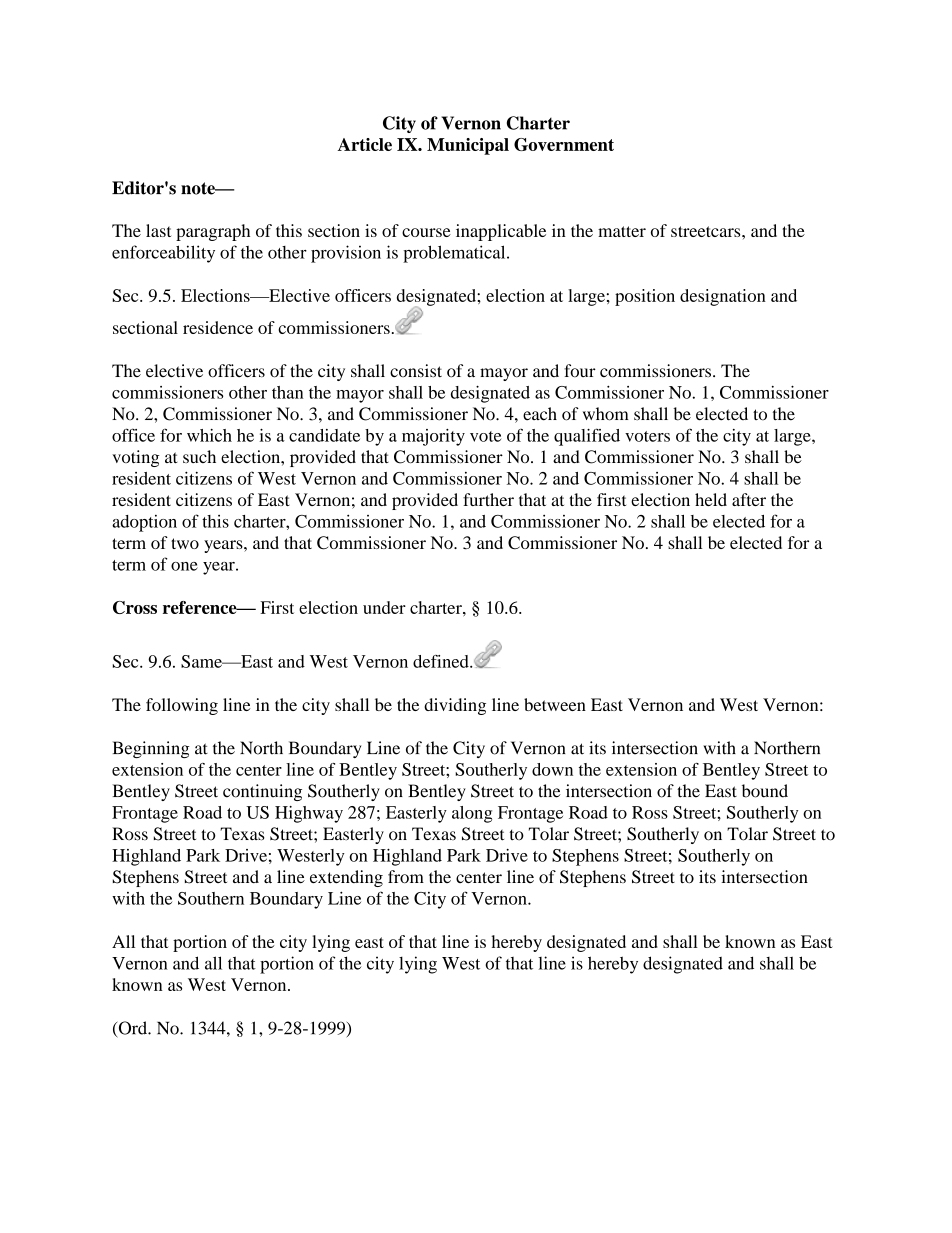  I want to click on down, so click(552, 769).
